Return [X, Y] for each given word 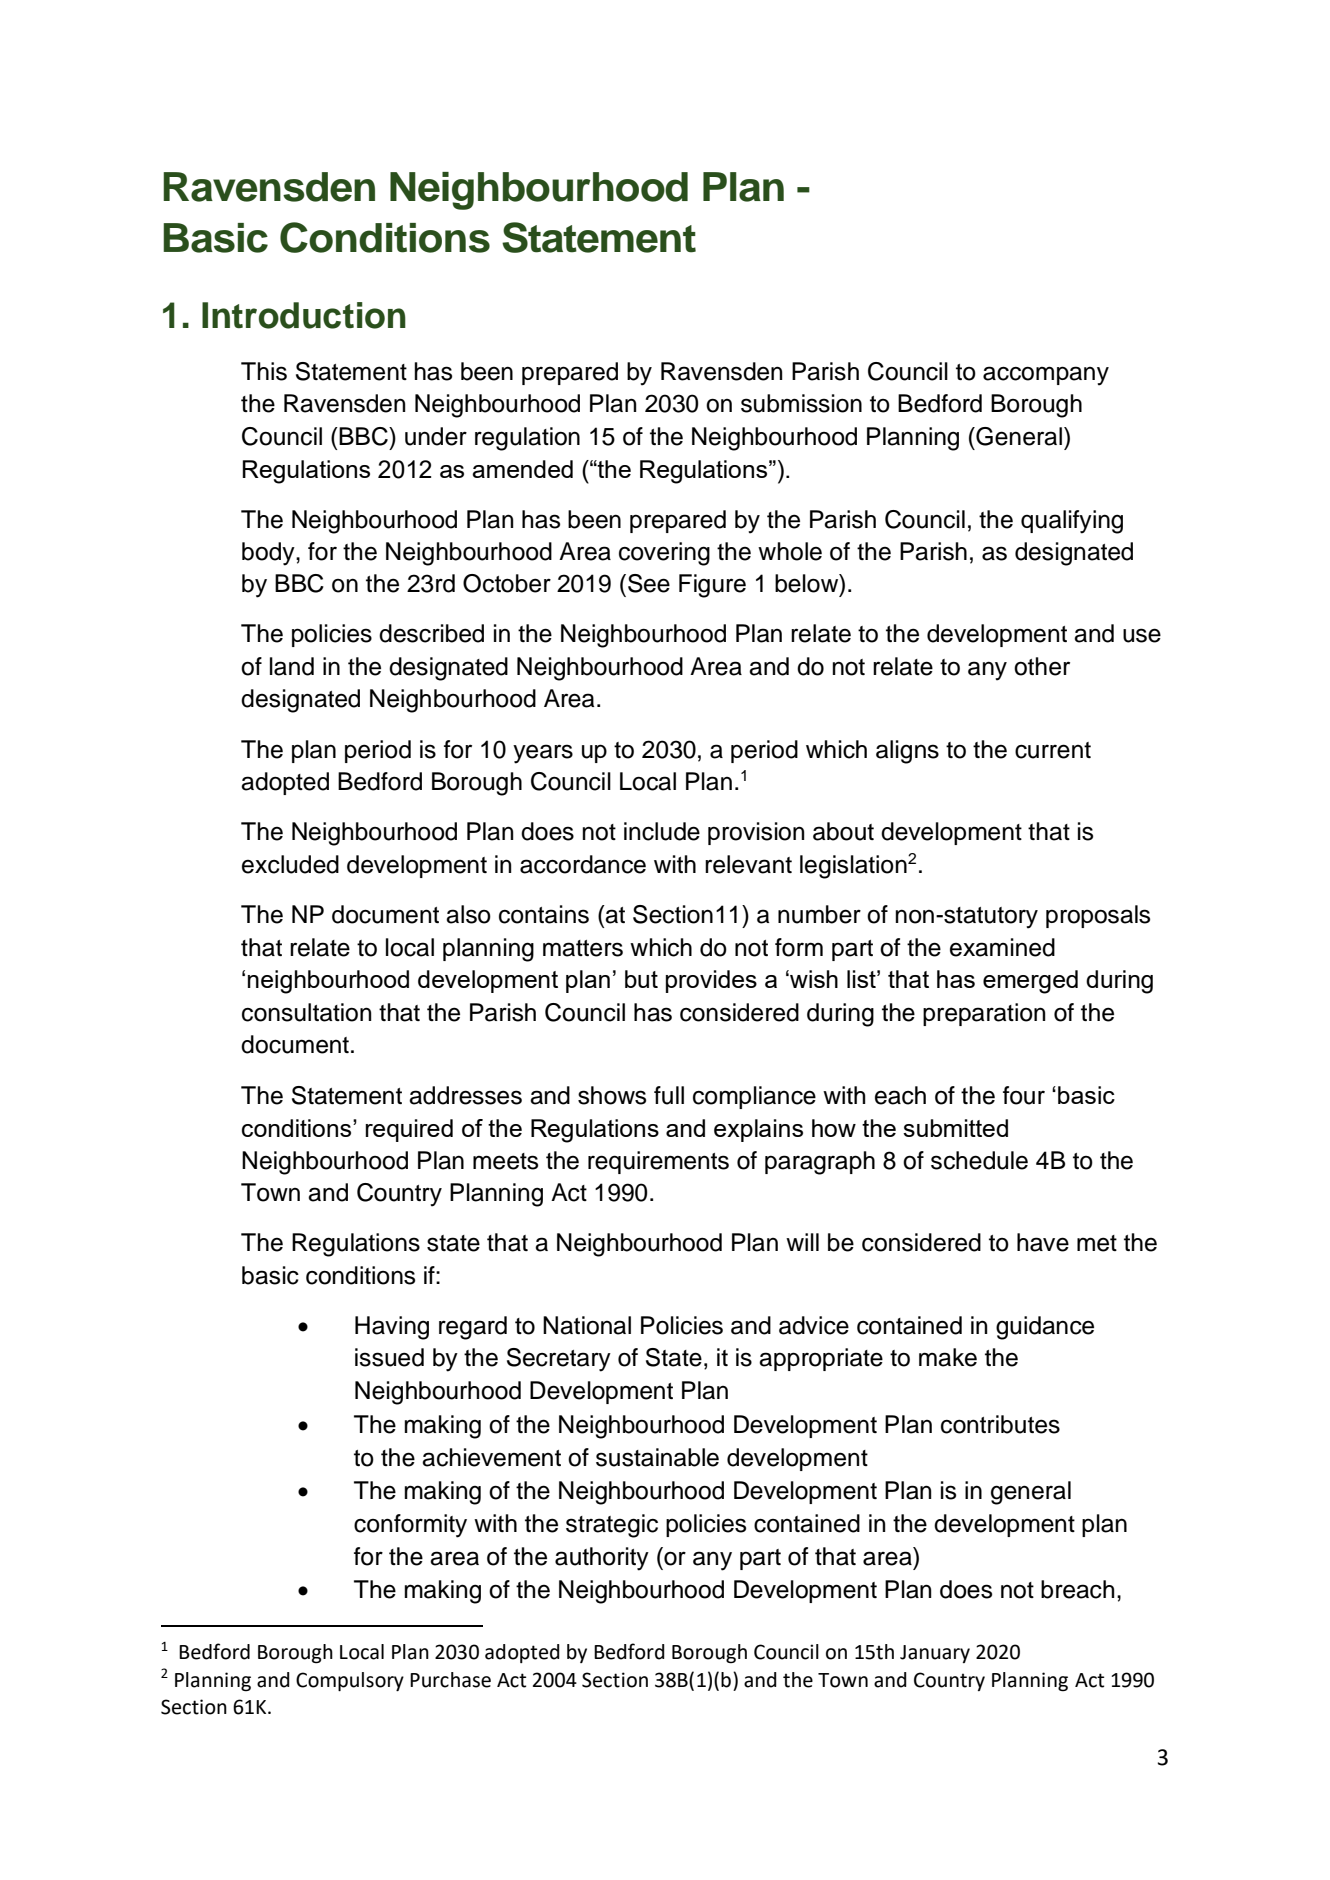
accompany [1046, 376]
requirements [658, 1162]
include [662, 831]
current [1053, 750]
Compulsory [350, 1681]
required [409, 1130]
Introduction [304, 315]
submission [801, 403]
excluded [290, 864]
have [1043, 1242]
